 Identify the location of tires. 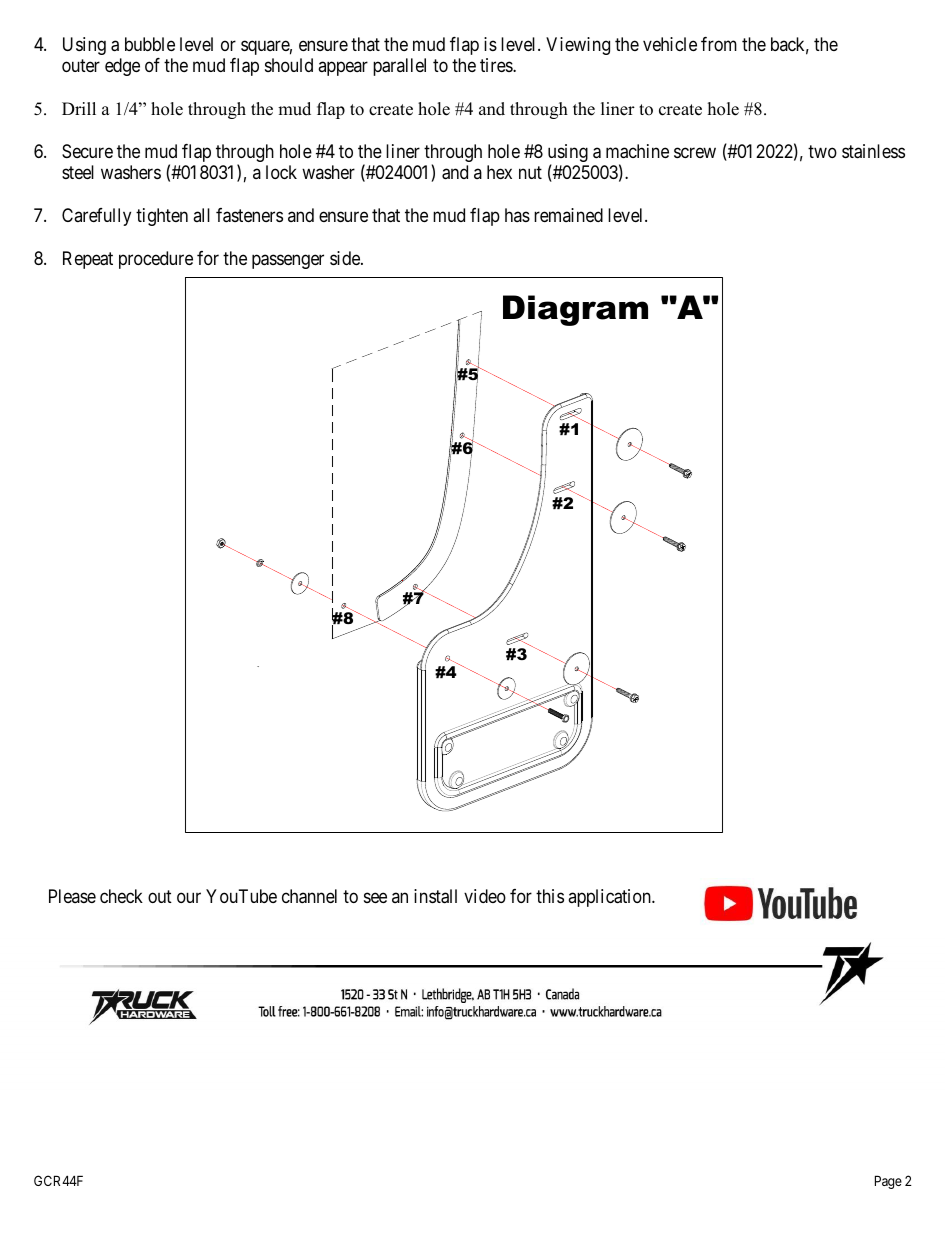
(497, 65).
